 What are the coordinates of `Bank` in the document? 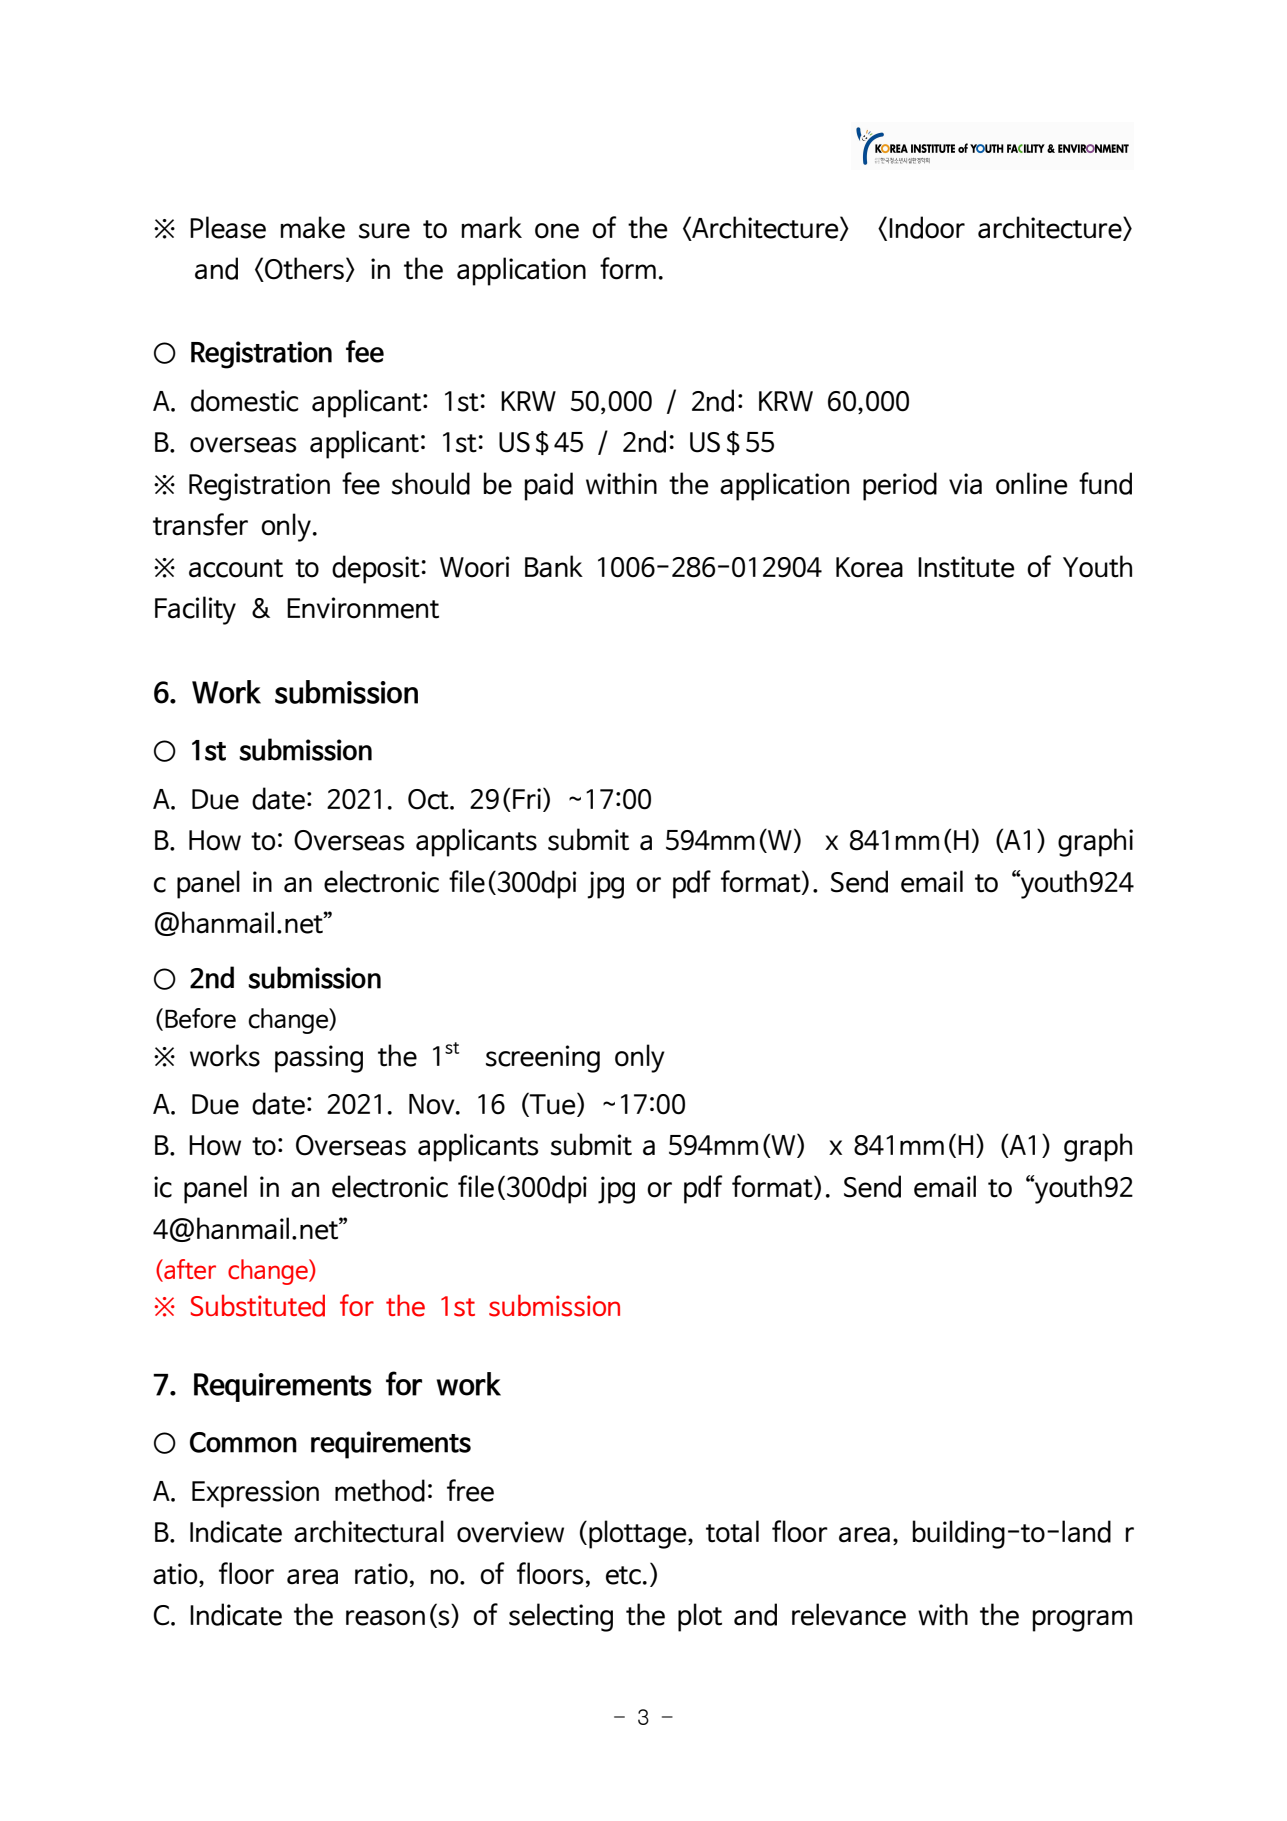 It's located at (554, 566).
